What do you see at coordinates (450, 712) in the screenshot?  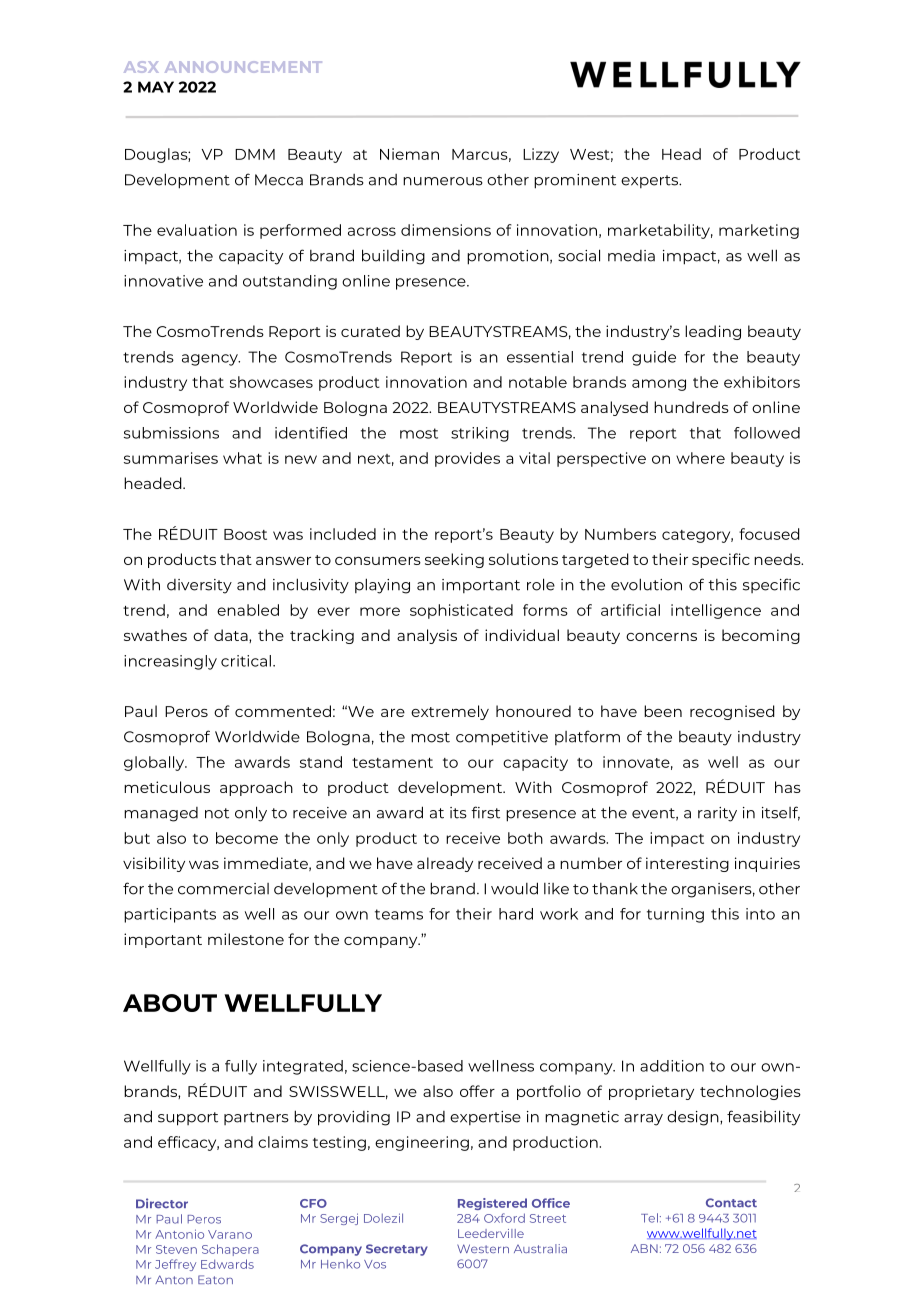 I see `extremely` at bounding box center [450, 712].
